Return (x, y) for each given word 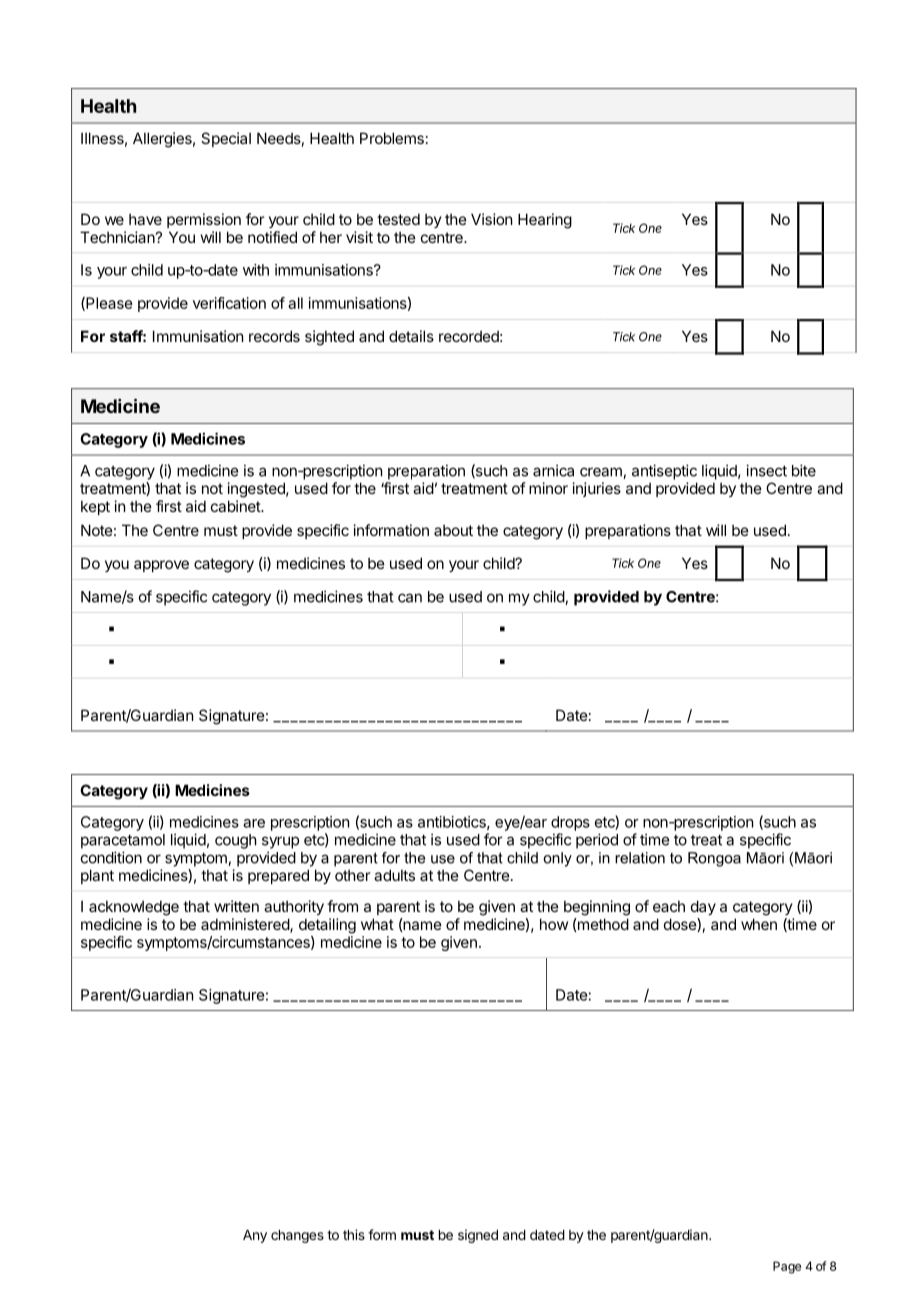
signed (478, 1236)
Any (255, 1236)
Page (787, 1267)
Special (226, 139)
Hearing (545, 221)
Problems (392, 138)
